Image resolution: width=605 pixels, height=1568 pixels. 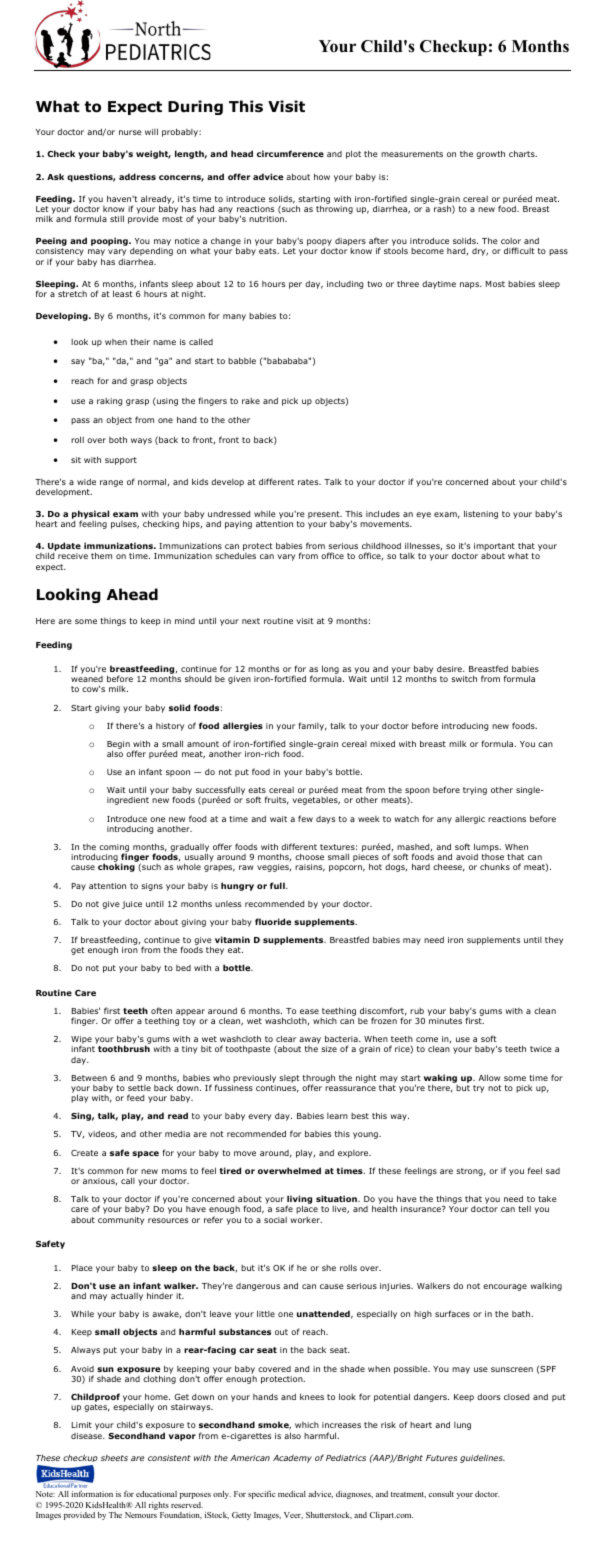 What do you see at coordinates (124, 1048) in the image?
I see `toothbrush` at bounding box center [124, 1048].
